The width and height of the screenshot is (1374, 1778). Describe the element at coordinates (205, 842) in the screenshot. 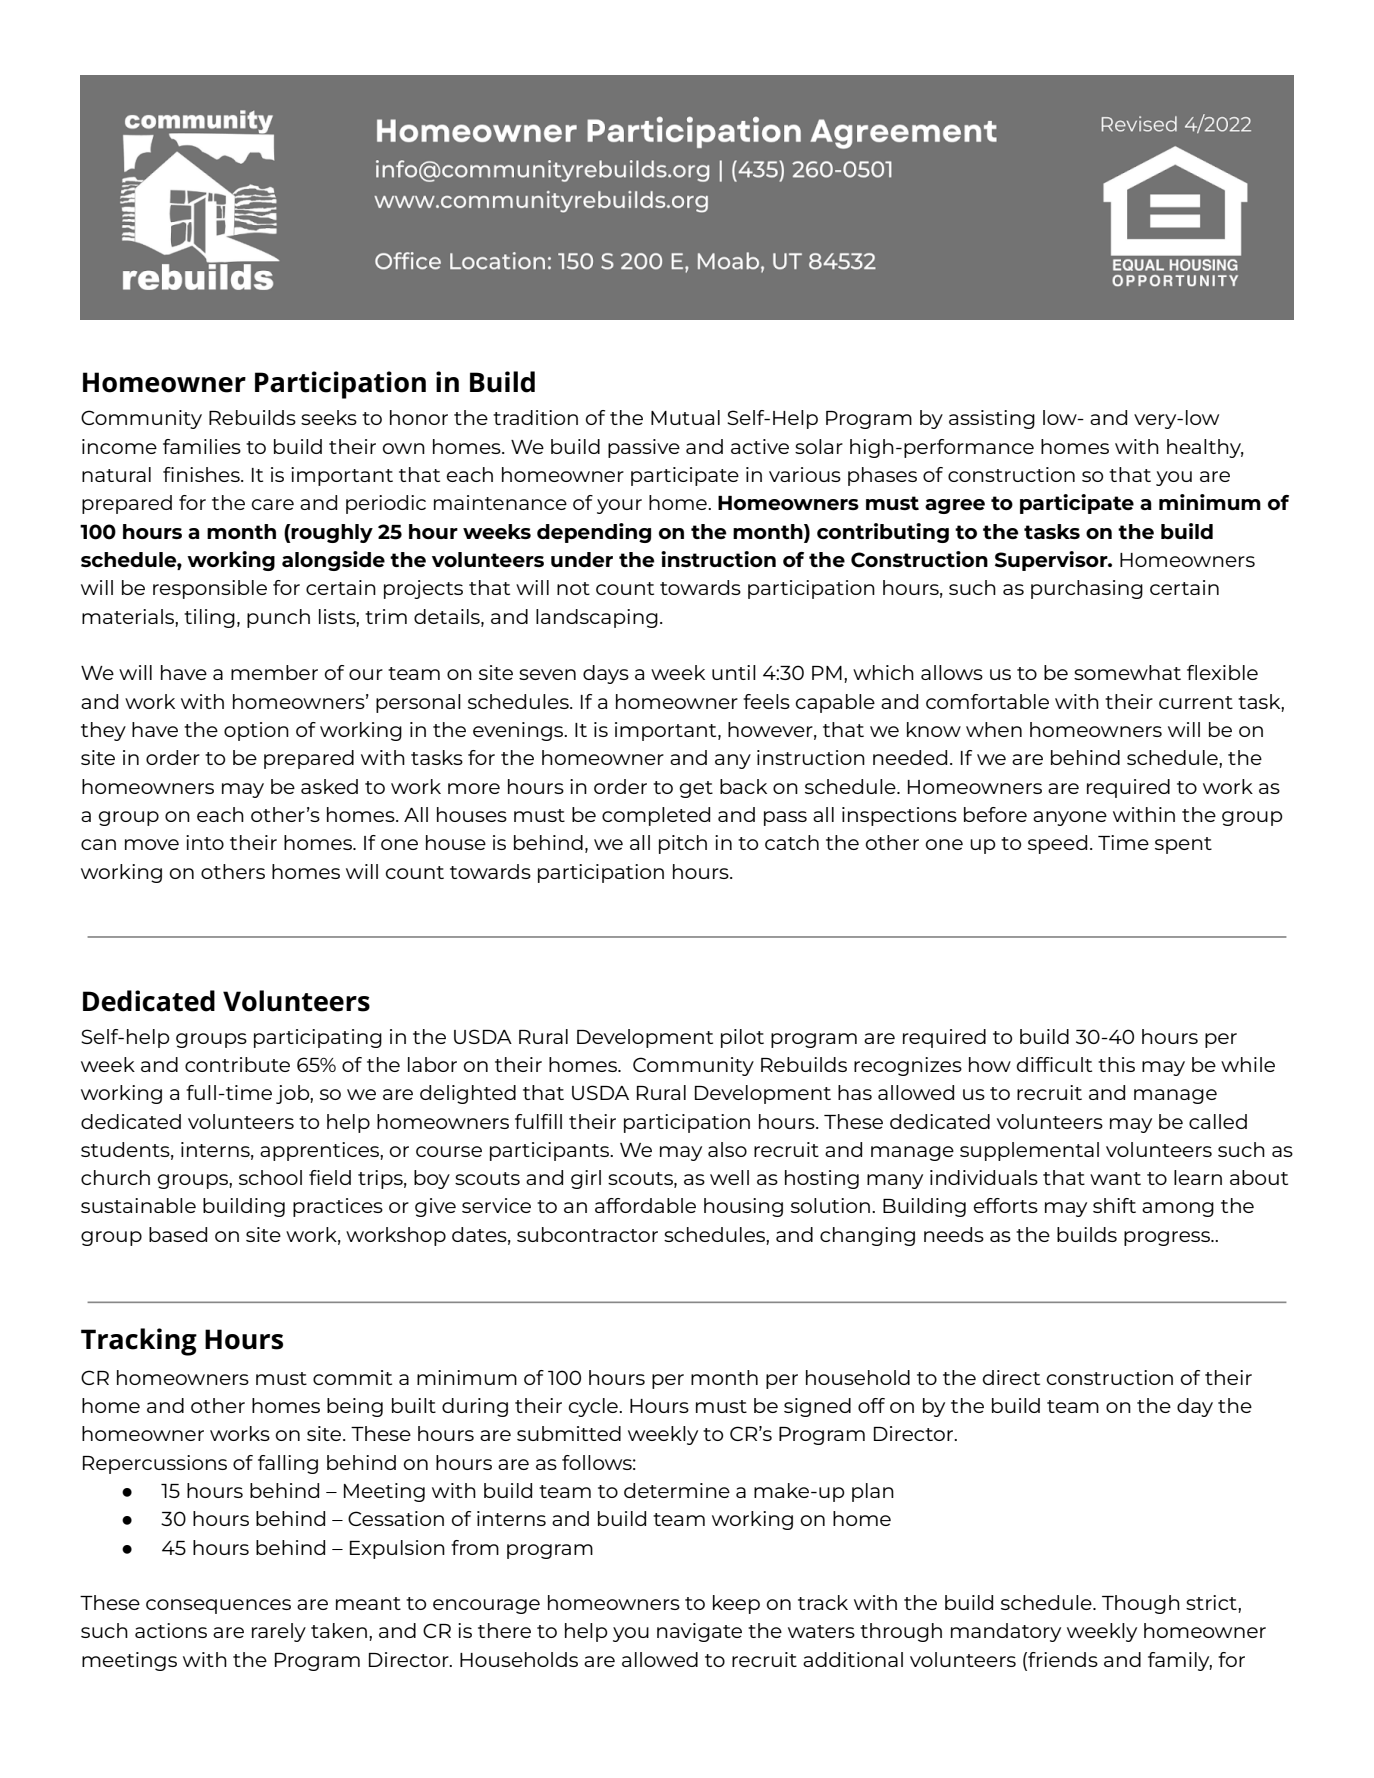

I see `into` at that location.
